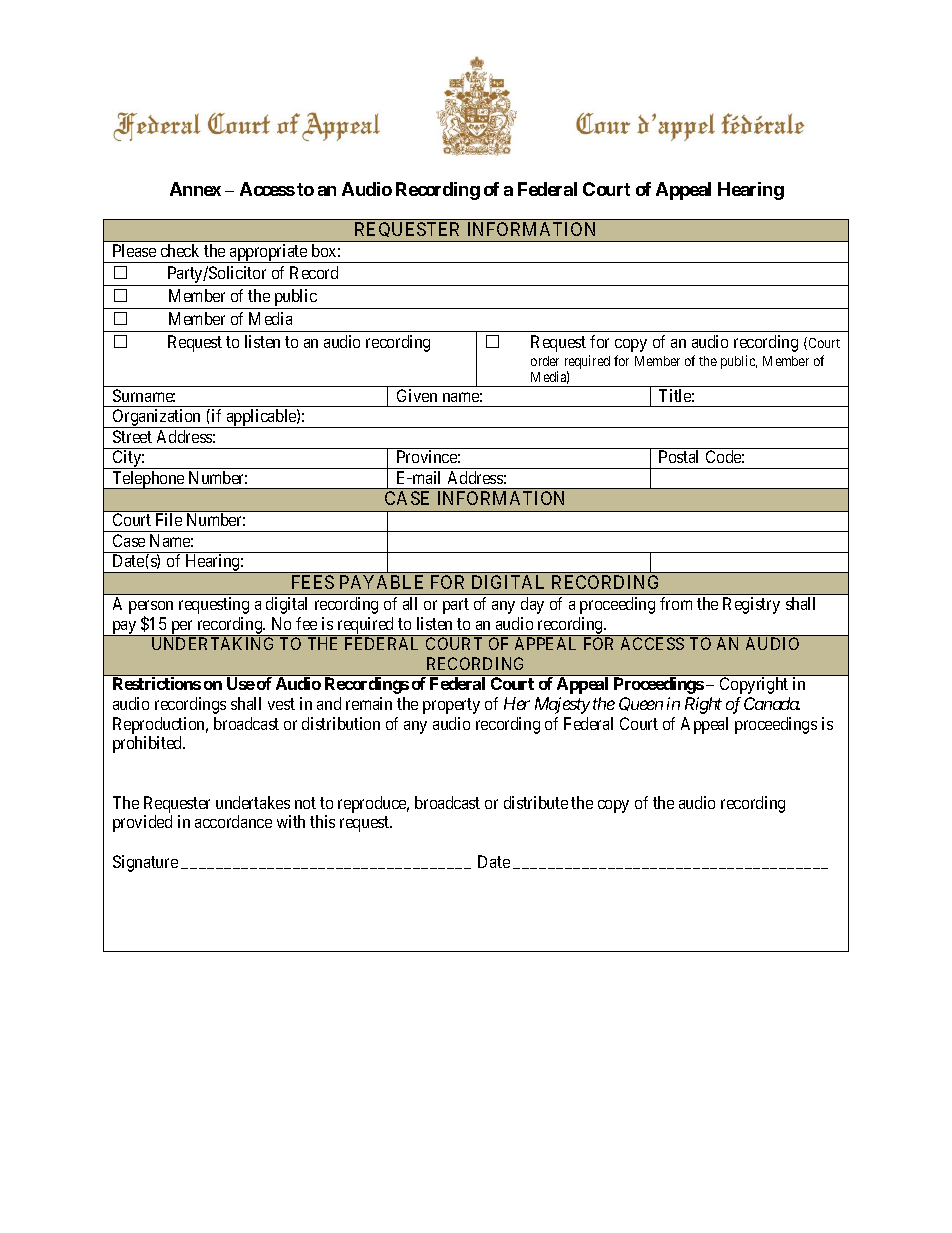 Image resolution: width=952 pixels, height=1233 pixels. Describe the element at coordinates (678, 456) in the screenshot. I see `Postal` at that location.
